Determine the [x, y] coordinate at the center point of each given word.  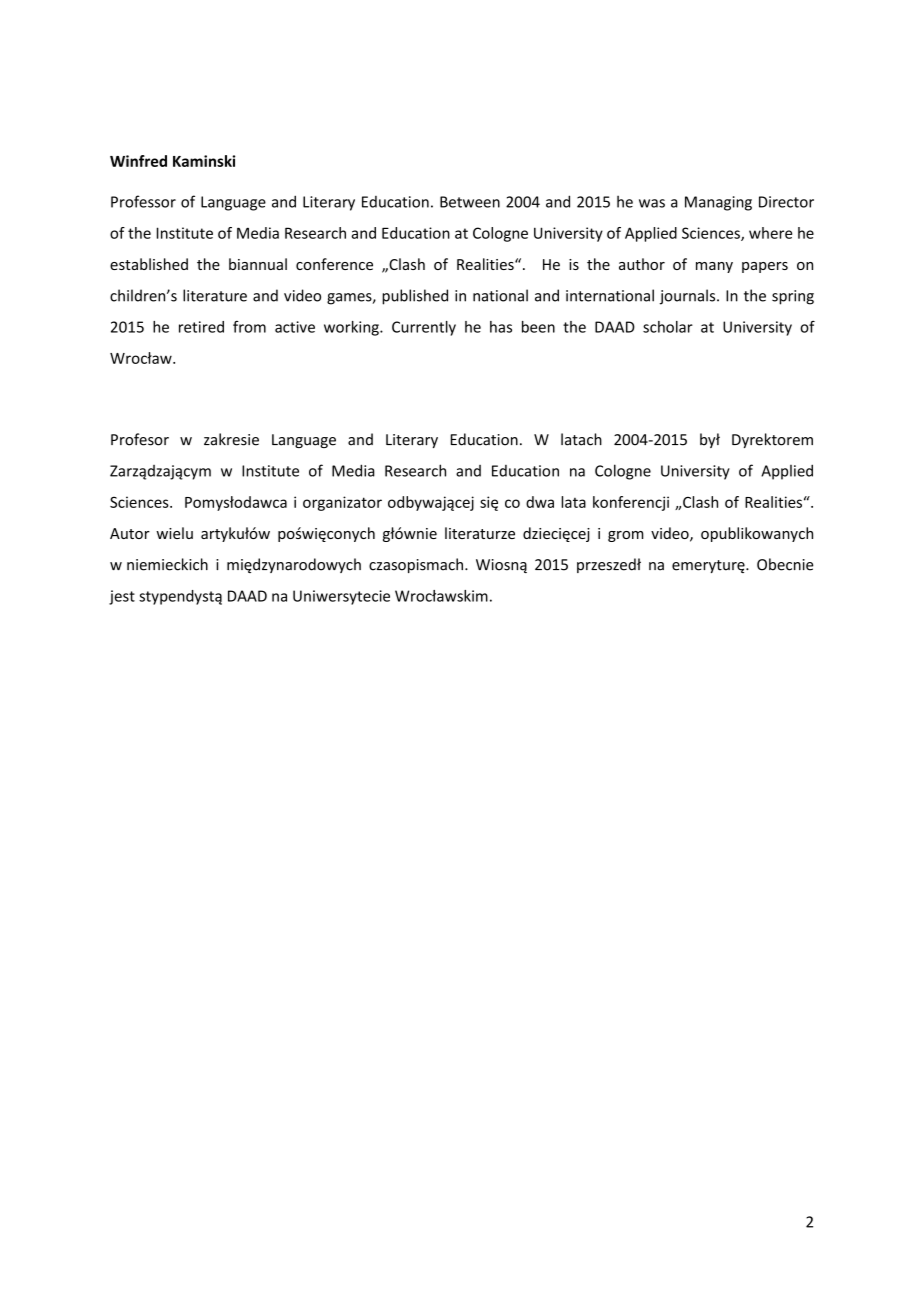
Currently [424, 328]
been [538, 327]
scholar [668, 327]
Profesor [140, 439]
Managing [718, 203]
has [501, 327]
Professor [143, 201]
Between [470, 202]
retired [201, 327]
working [352, 328]
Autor [130, 533]
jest [122, 597]
